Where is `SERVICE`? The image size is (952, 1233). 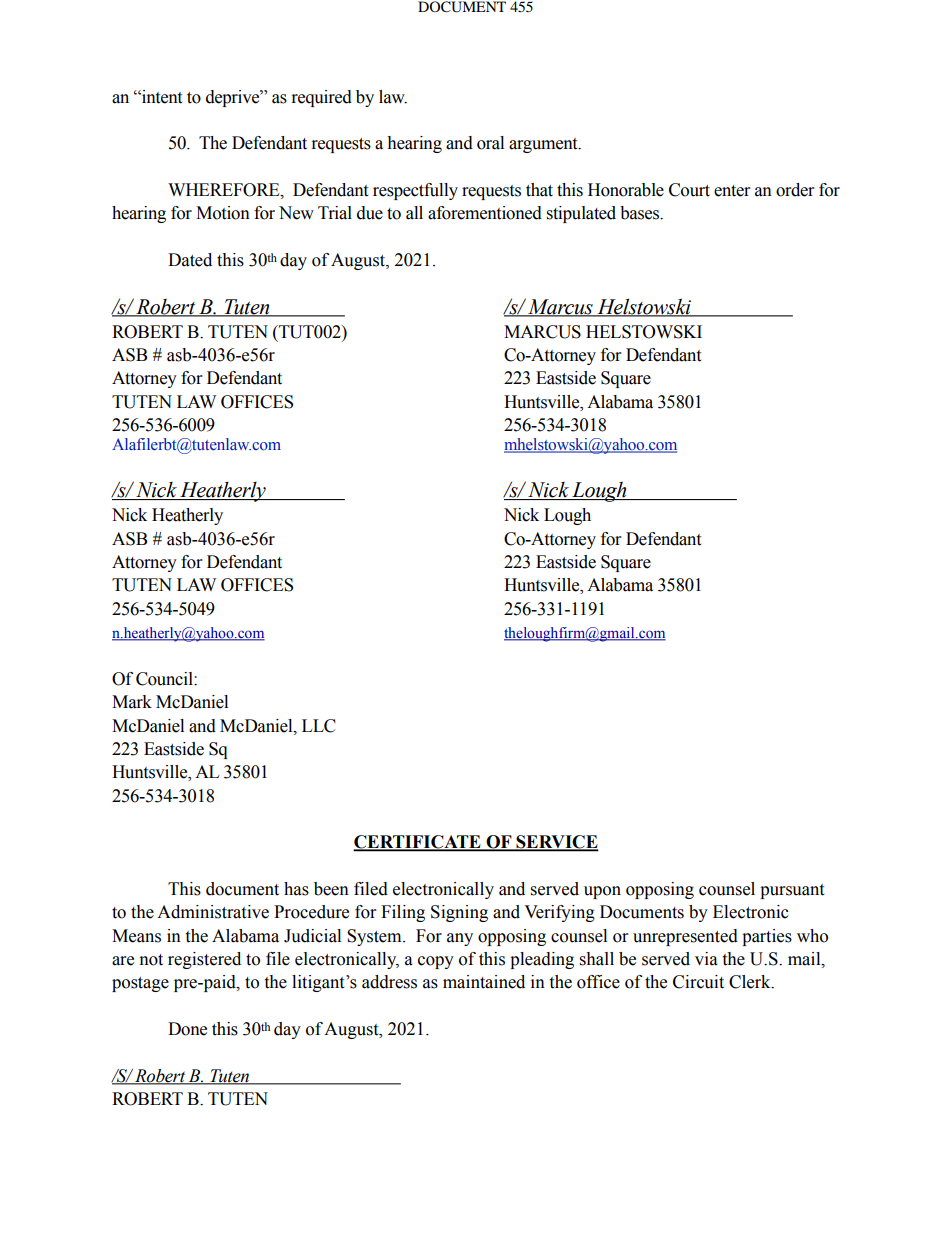 SERVICE is located at coordinates (556, 843).
